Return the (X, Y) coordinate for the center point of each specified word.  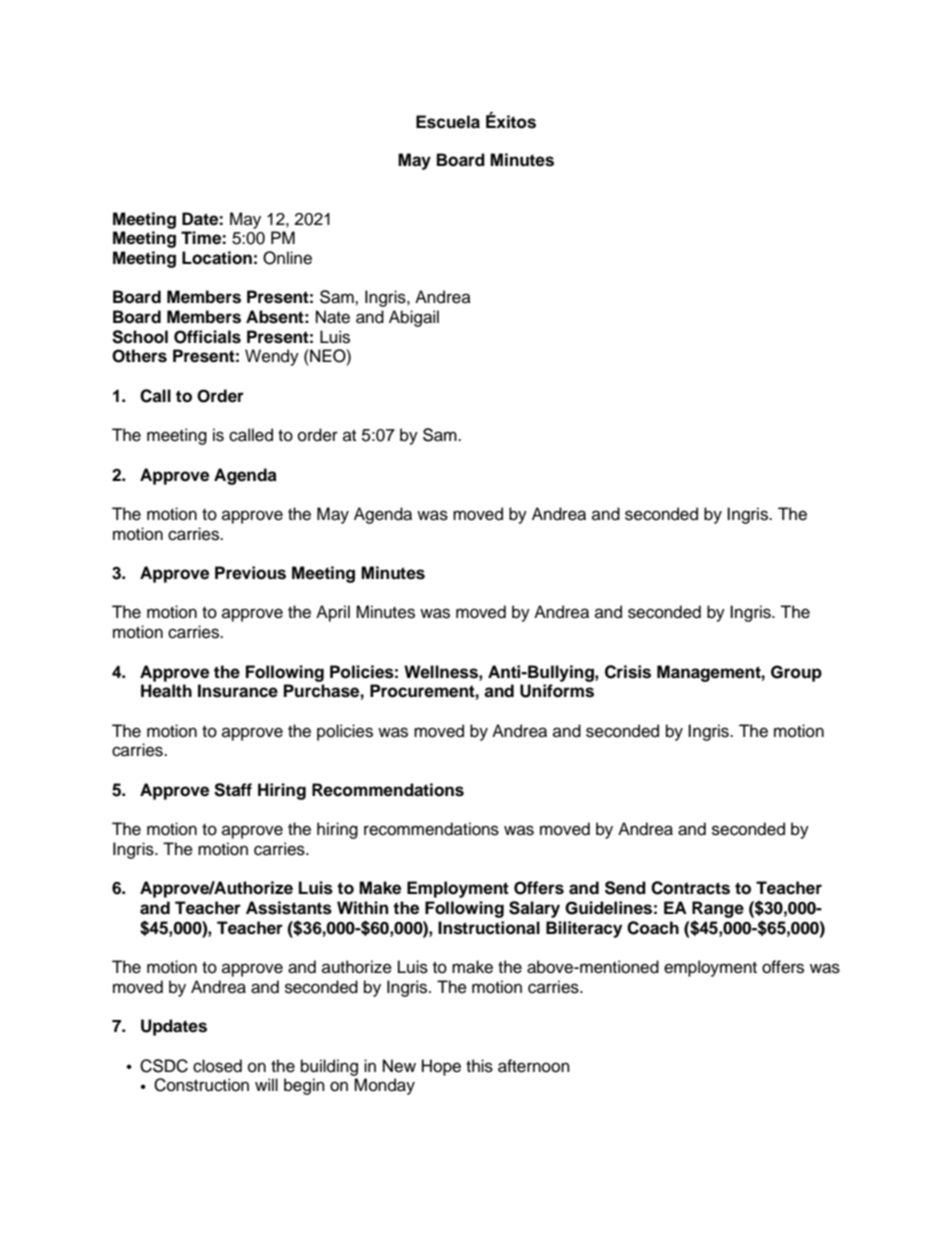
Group (796, 673)
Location (217, 258)
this (479, 1066)
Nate (333, 317)
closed (217, 1066)
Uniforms (557, 691)
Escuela (448, 122)
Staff (233, 790)
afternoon (534, 1066)
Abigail (414, 318)
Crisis (628, 672)
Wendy (272, 357)
